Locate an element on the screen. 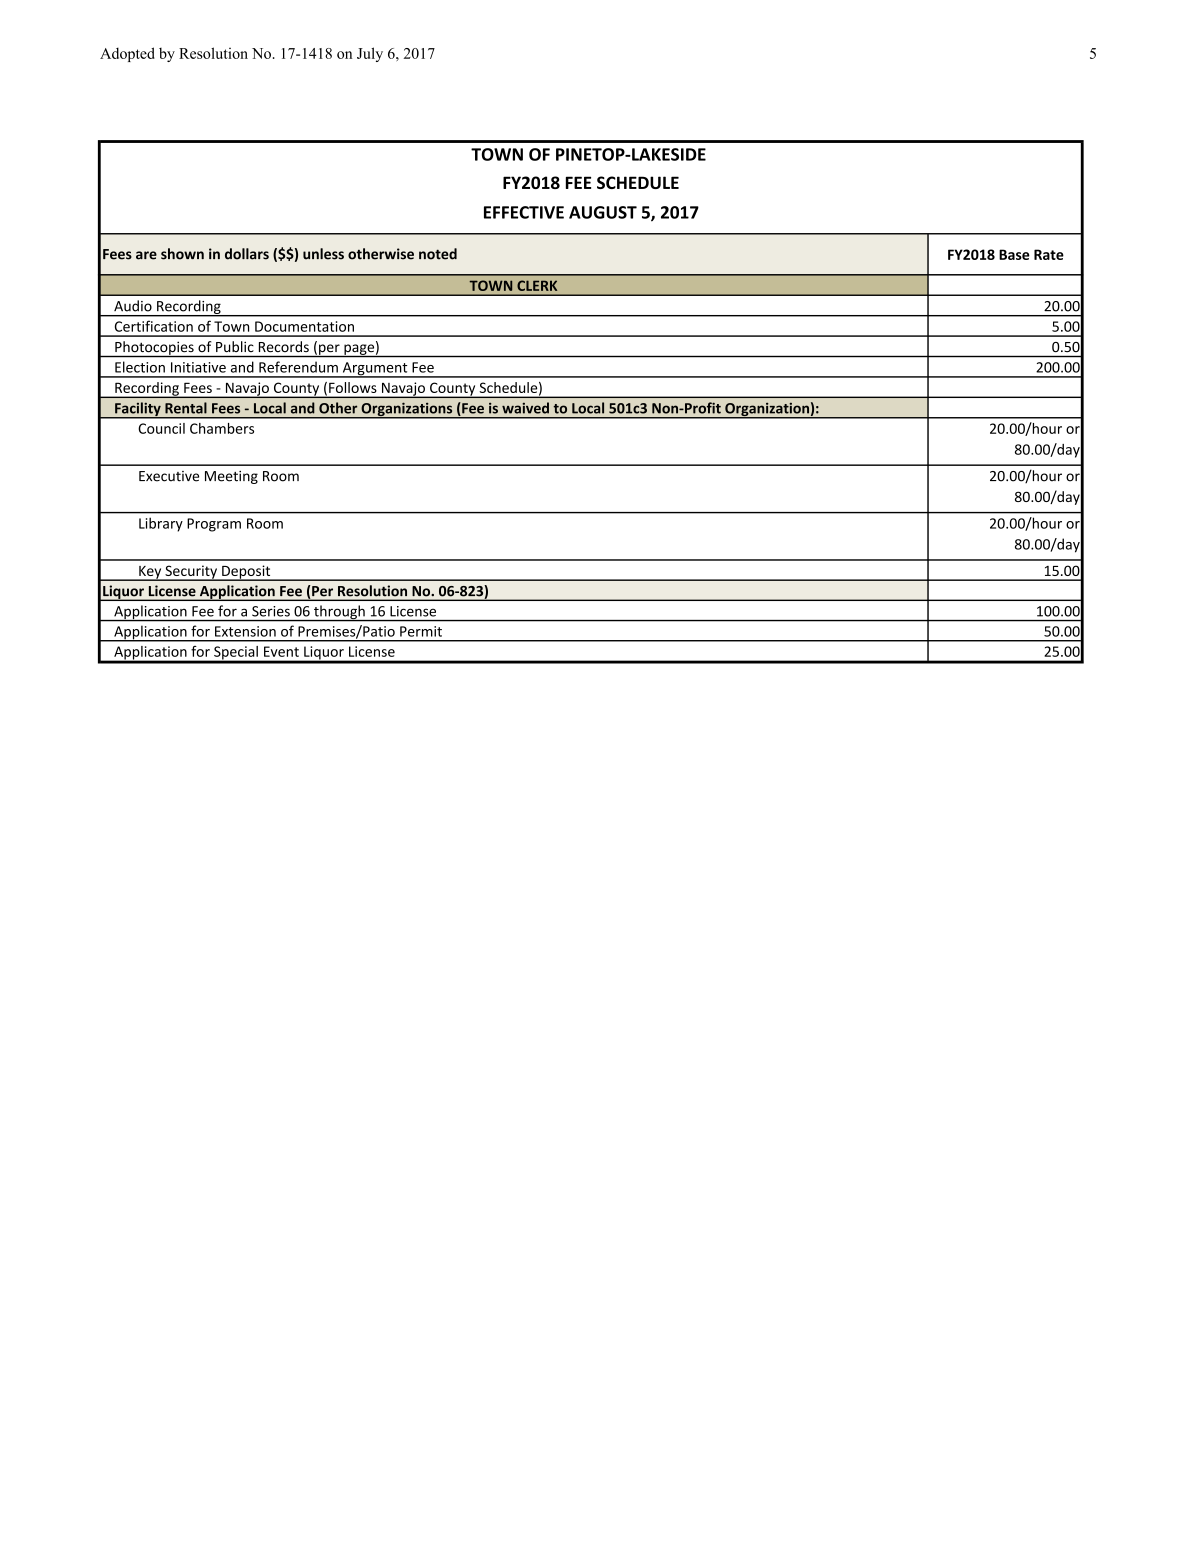 The height and width of the screenshot is (1549, 1197). July is located at coordinates (370, 54).
